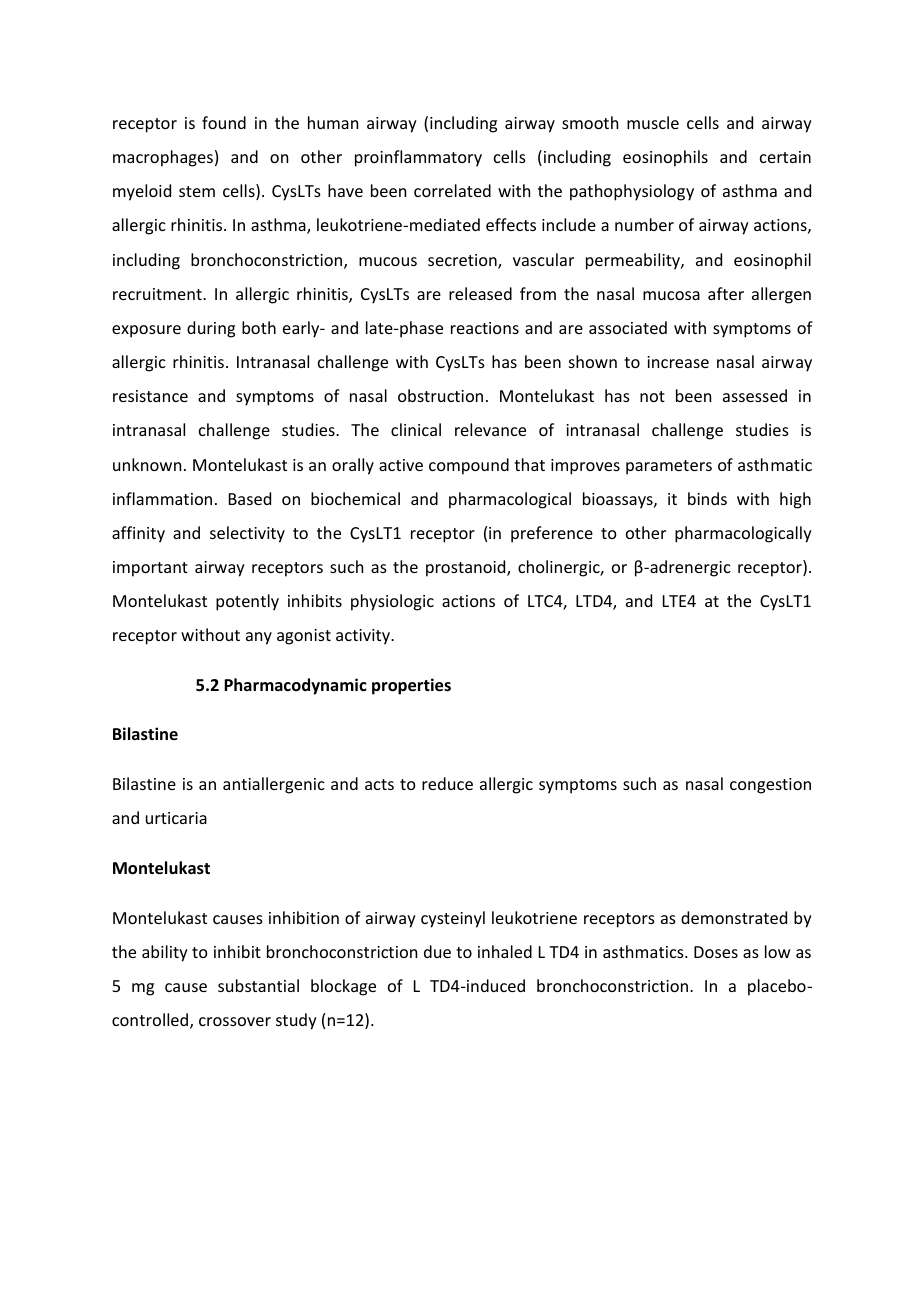  What do you see at coordinates (716, 952) in the screenshot?
I see `Doses` at bounding box center [716, 952].
